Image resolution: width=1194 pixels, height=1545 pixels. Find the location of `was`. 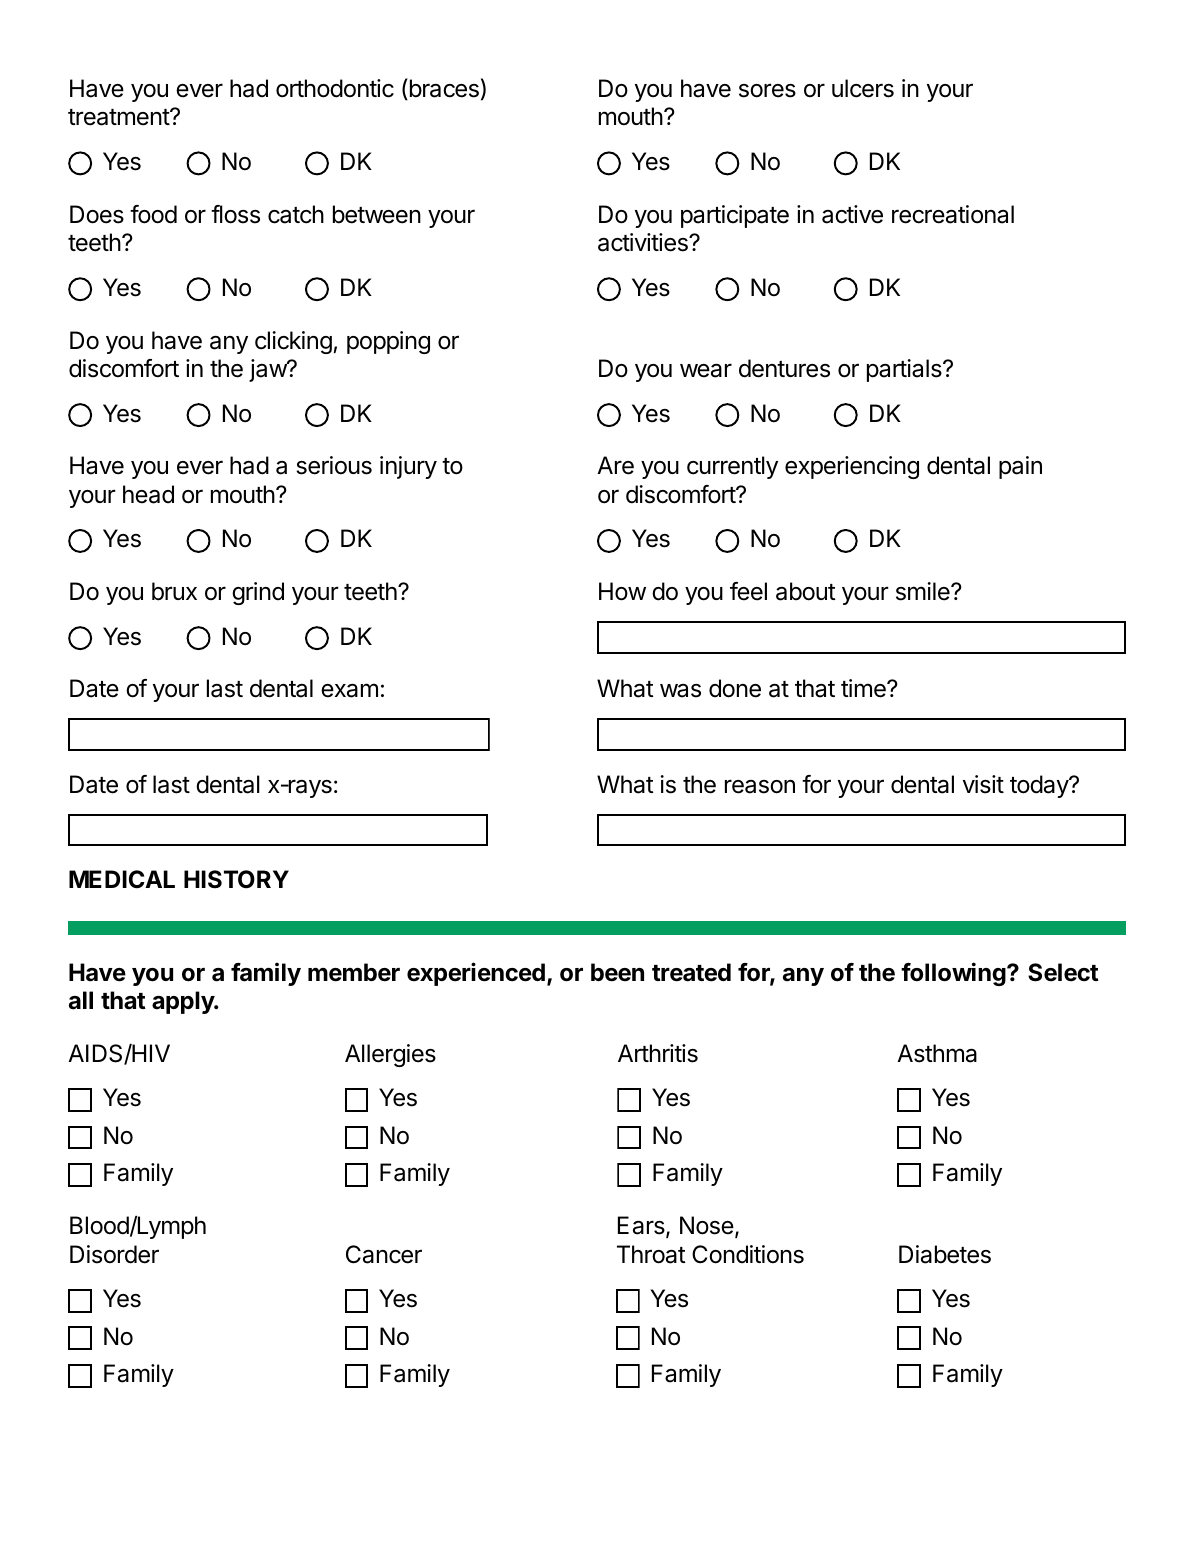

was is located at coordinates (680, 691).
